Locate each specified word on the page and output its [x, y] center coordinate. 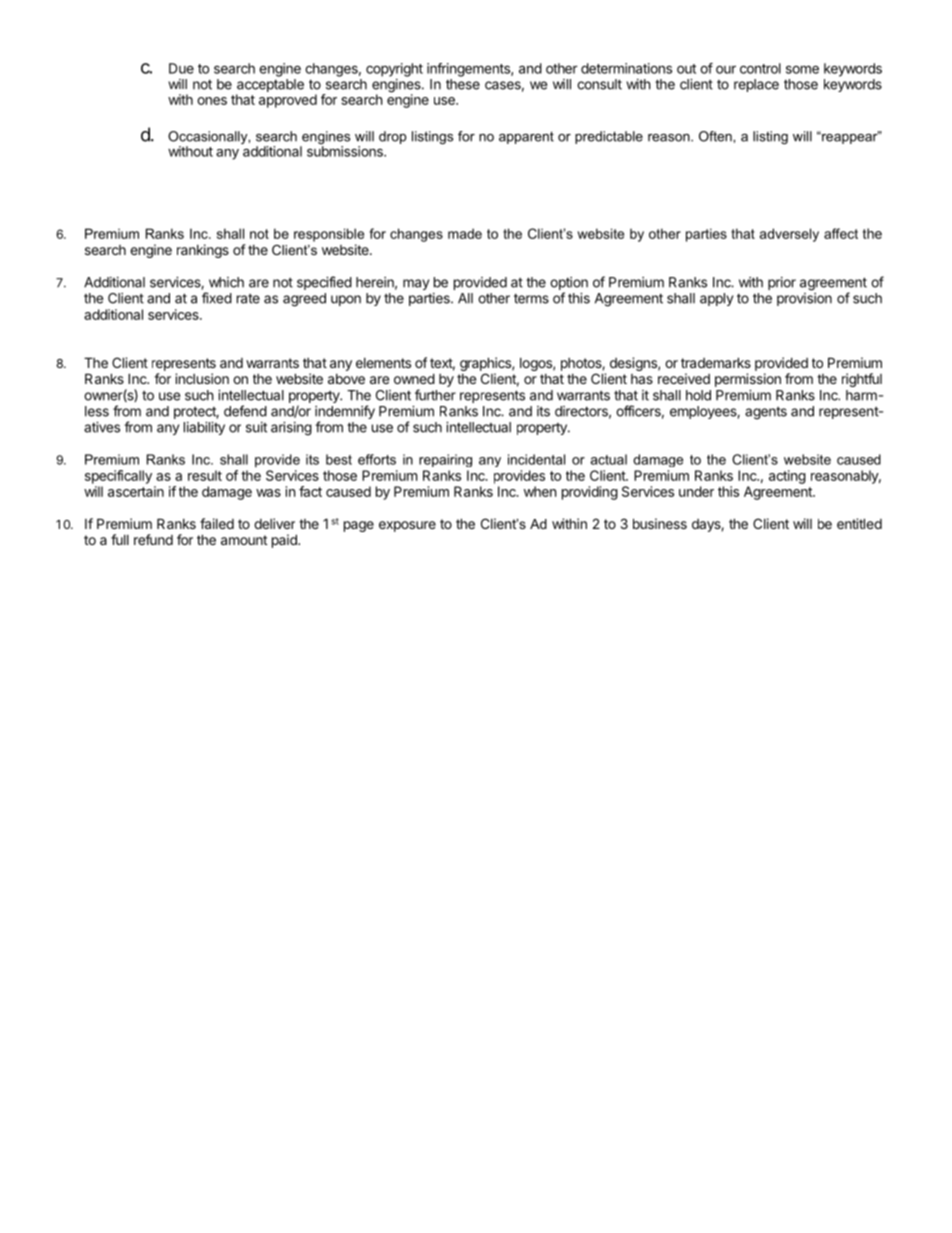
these [463, 84]
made [465, 233]
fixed [217, 298]
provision [804, 299]
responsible [329, 235]
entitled [859, 523]
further [435, 395]
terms [531, 298]
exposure [407, 526]
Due [181, 68]
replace [756, 85]
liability [204, 428]
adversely [789, 235]
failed [217, 523]
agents [766, 413]
